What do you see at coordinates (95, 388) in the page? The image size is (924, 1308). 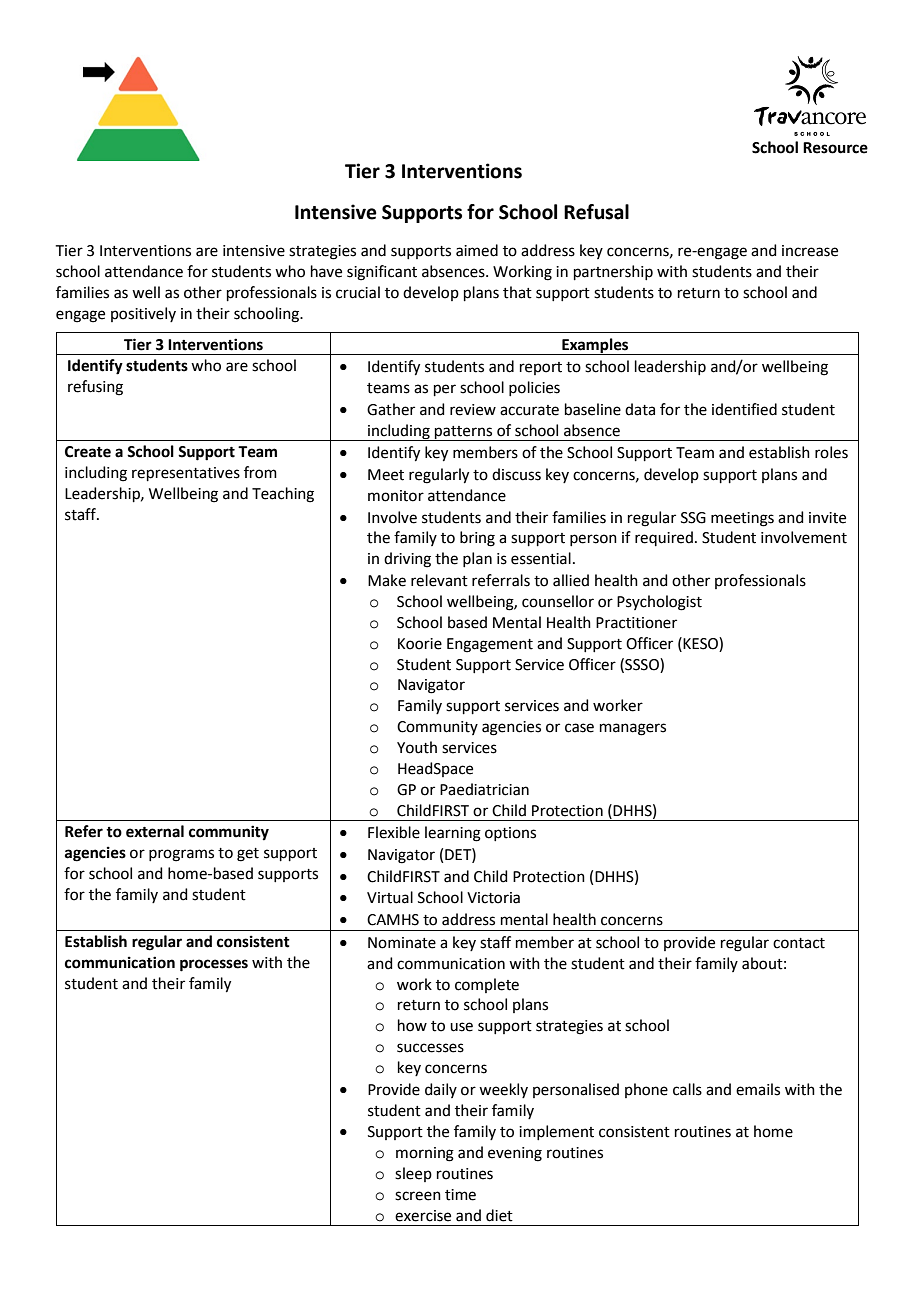 I see `refusing` at bounding box center [95, 388].
